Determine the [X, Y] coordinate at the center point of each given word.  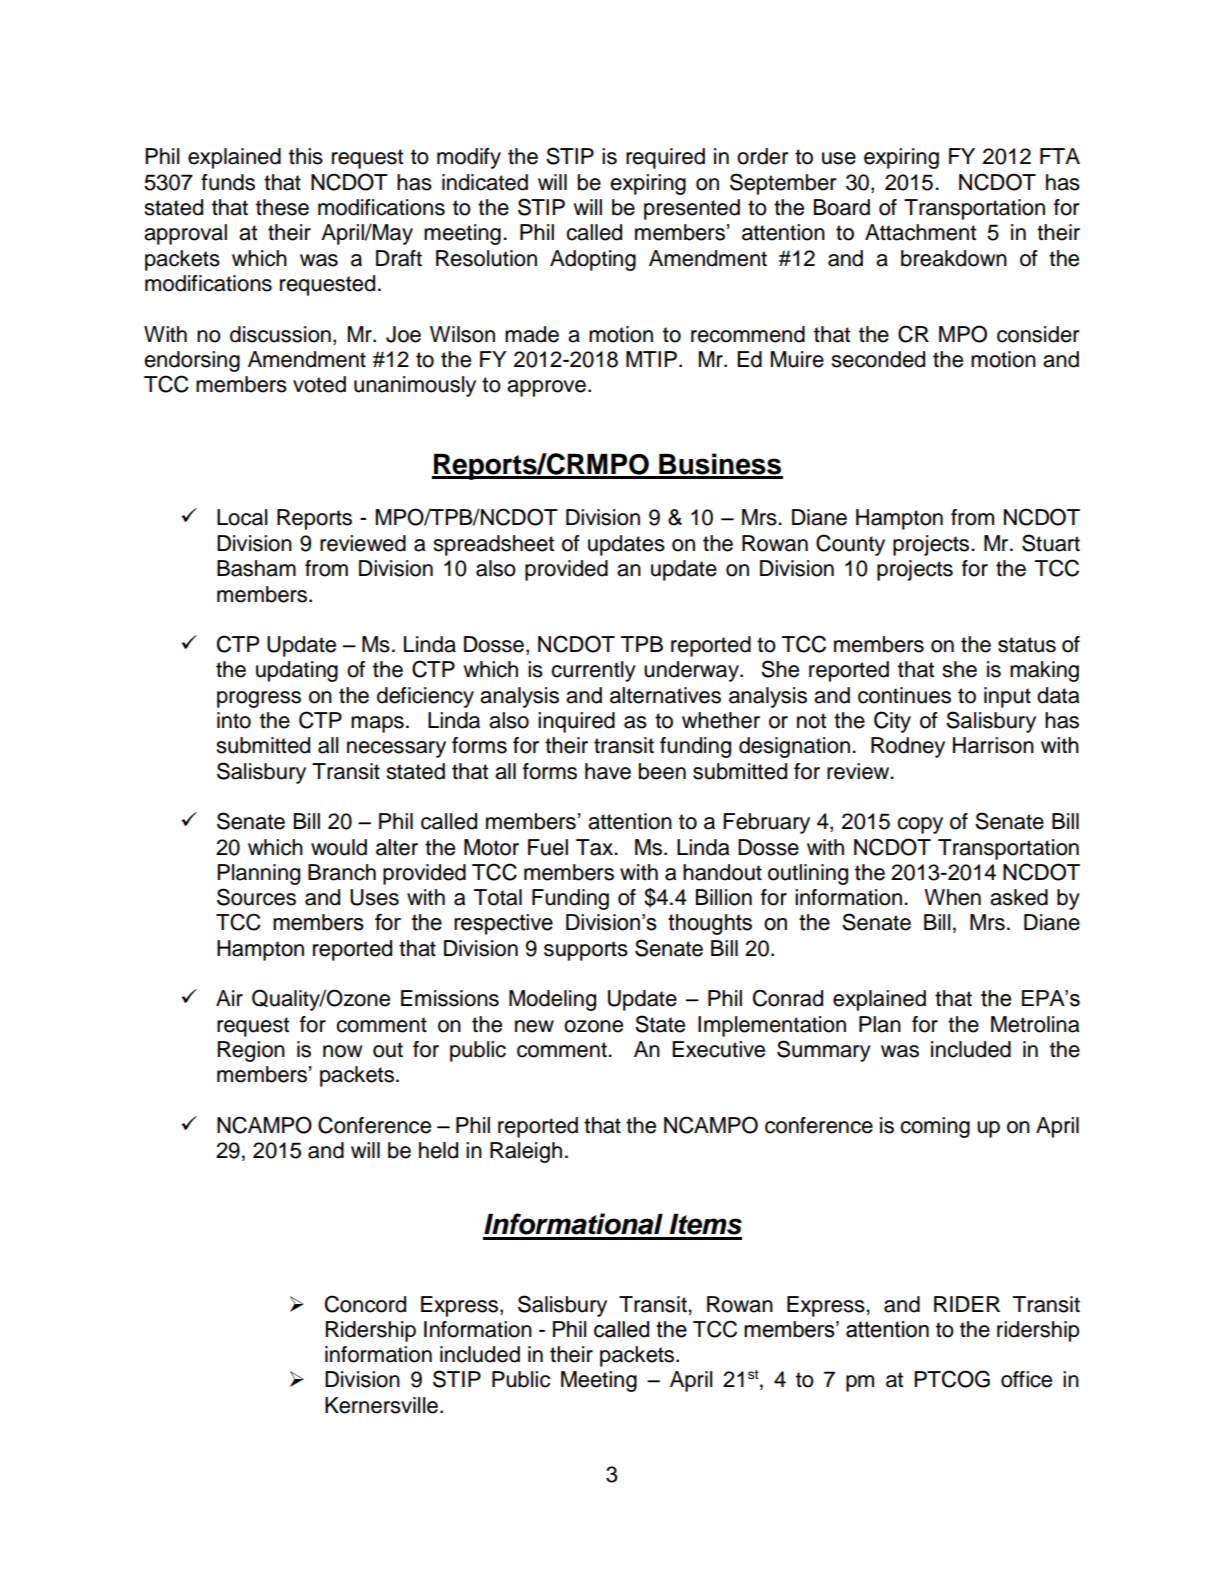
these [282, 207]
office [1026, 1379]
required [665, 158]
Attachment [920, 232]
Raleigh [526, 1152]
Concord [365, 1304]
